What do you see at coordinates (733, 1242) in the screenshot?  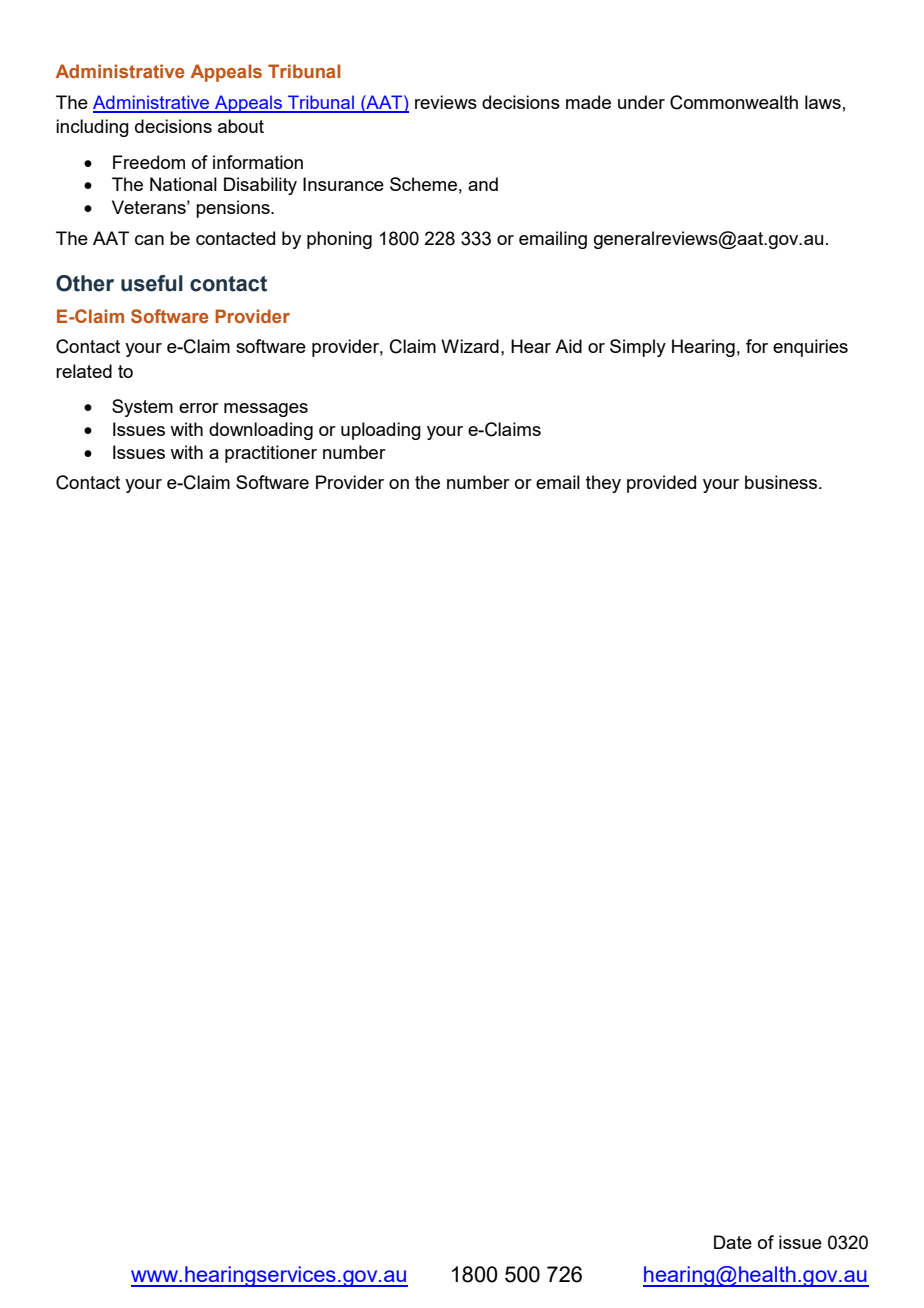 I see `Date` at bounding box center [733, 1242].
